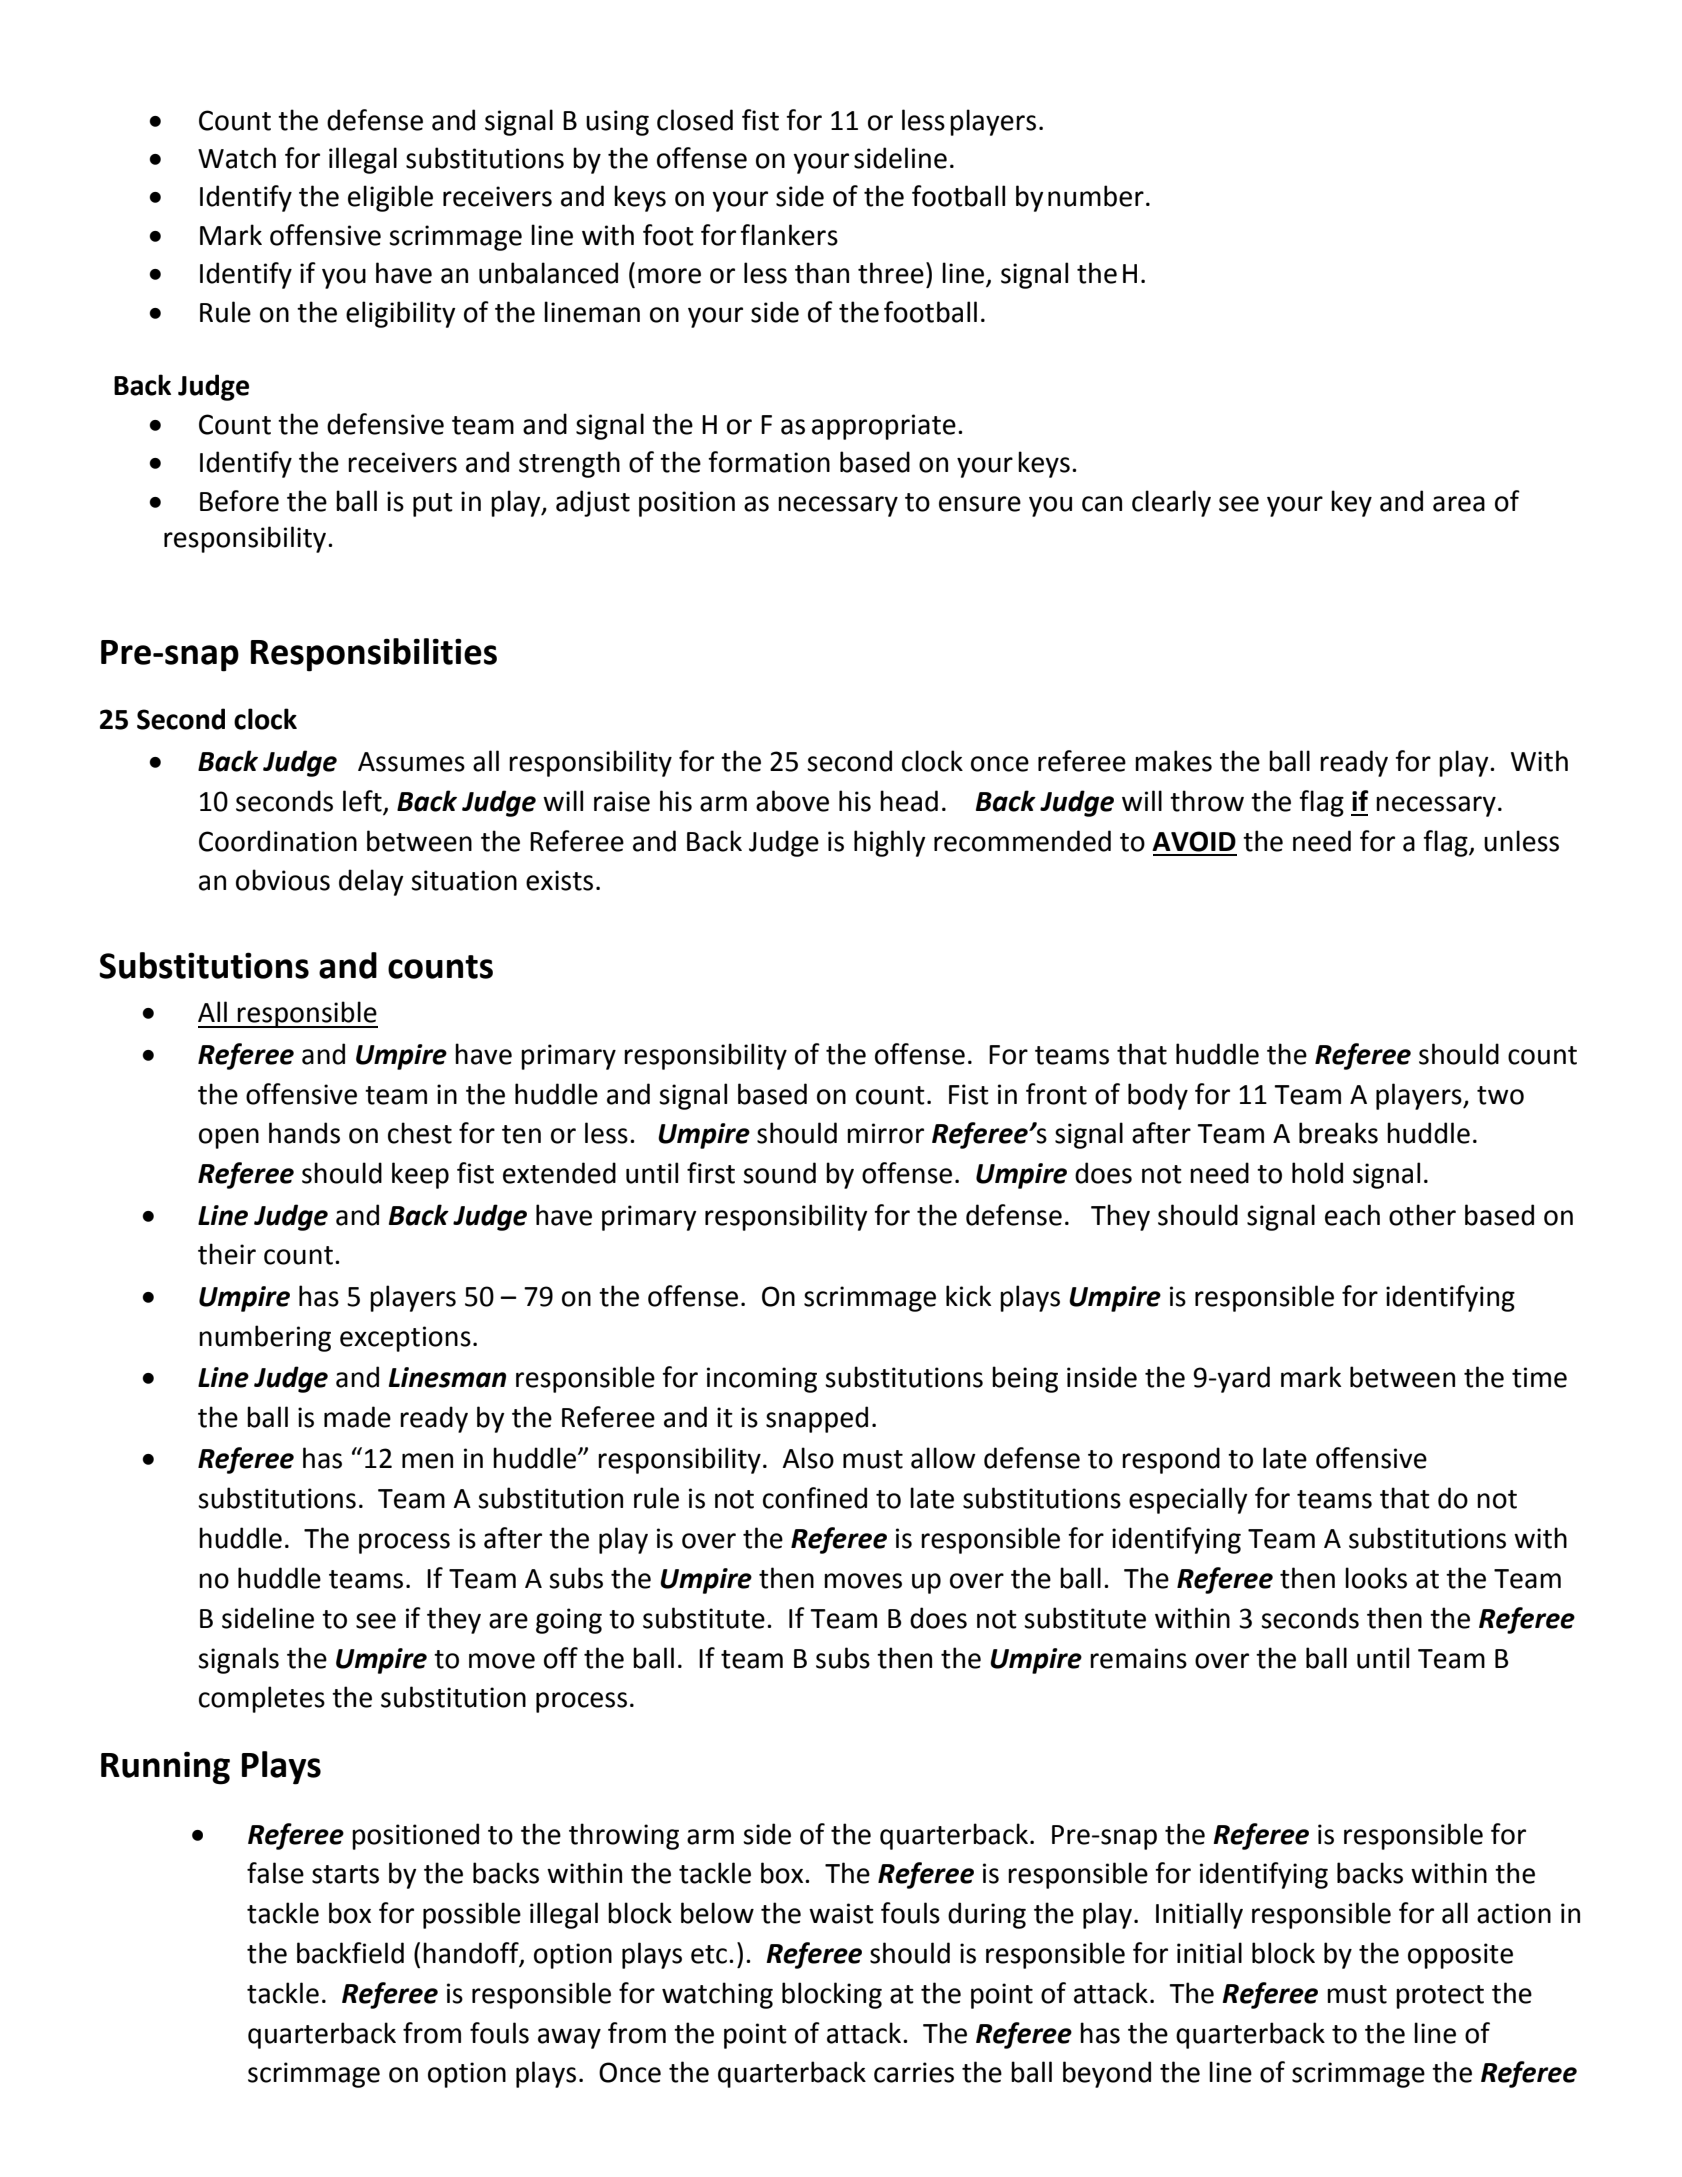 The image size is (1682, 2177). I want to click on breaks, so click(1338, 1133).
